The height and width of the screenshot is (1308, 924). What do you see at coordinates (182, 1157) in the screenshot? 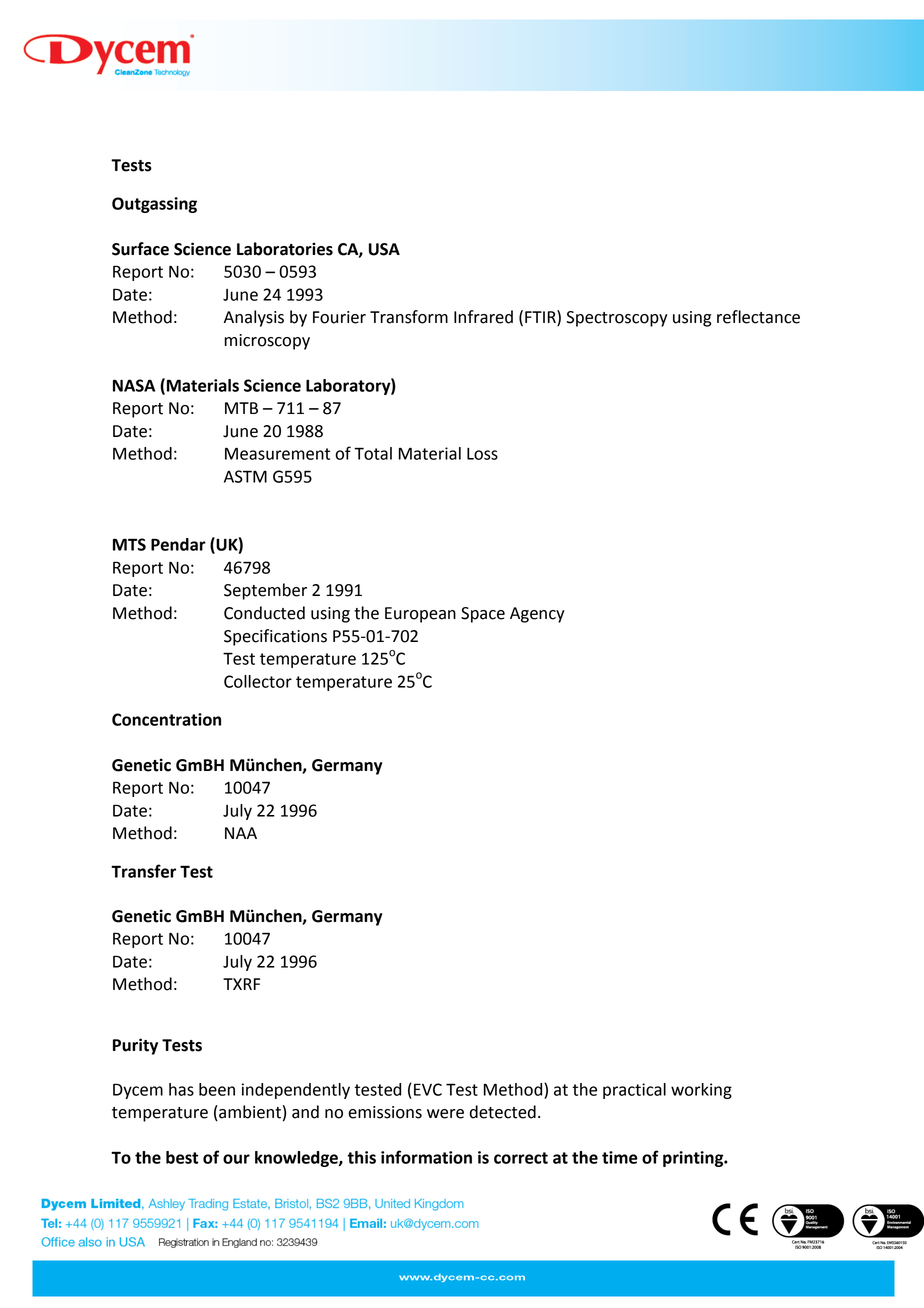
I see `best` at bounding box center [182, 1157].
